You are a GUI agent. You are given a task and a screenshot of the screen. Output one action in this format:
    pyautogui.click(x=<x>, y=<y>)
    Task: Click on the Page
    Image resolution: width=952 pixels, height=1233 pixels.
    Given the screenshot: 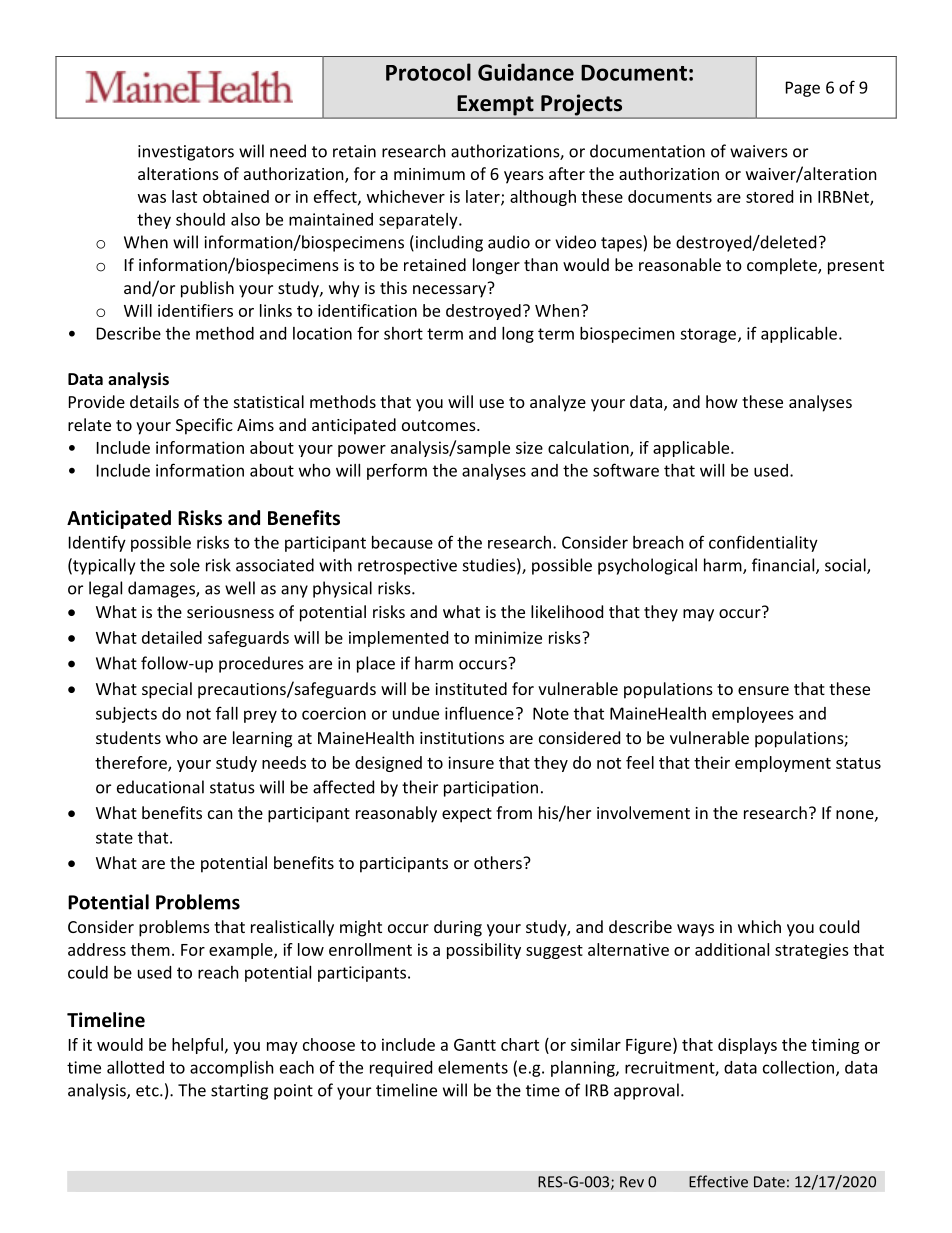 What is the action you would take?
    pyautogui.click(x=803, y=89)
